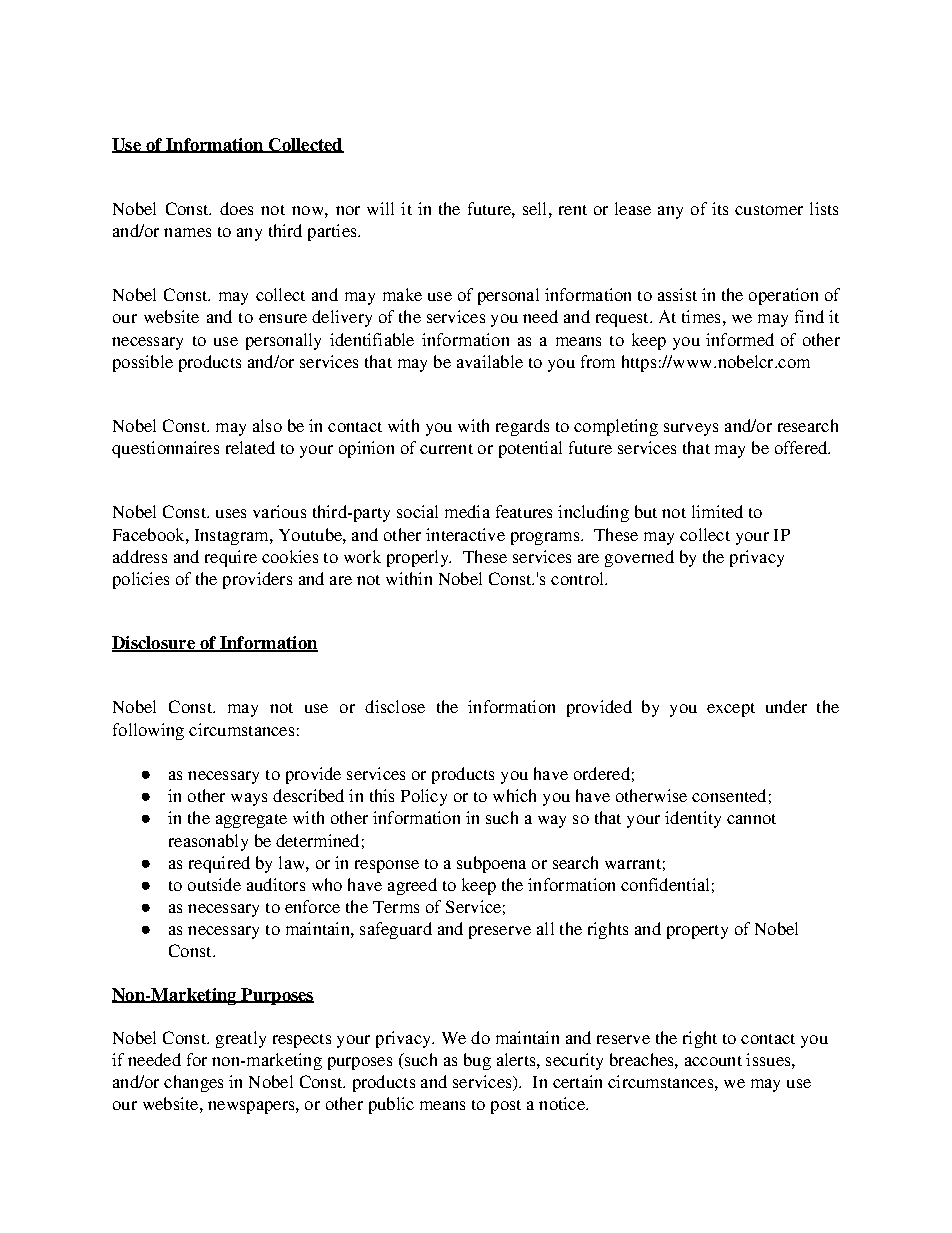 Image resolution: width=952 pixels, height=1233 pixels. I want to click on its, so click(720, 208).
